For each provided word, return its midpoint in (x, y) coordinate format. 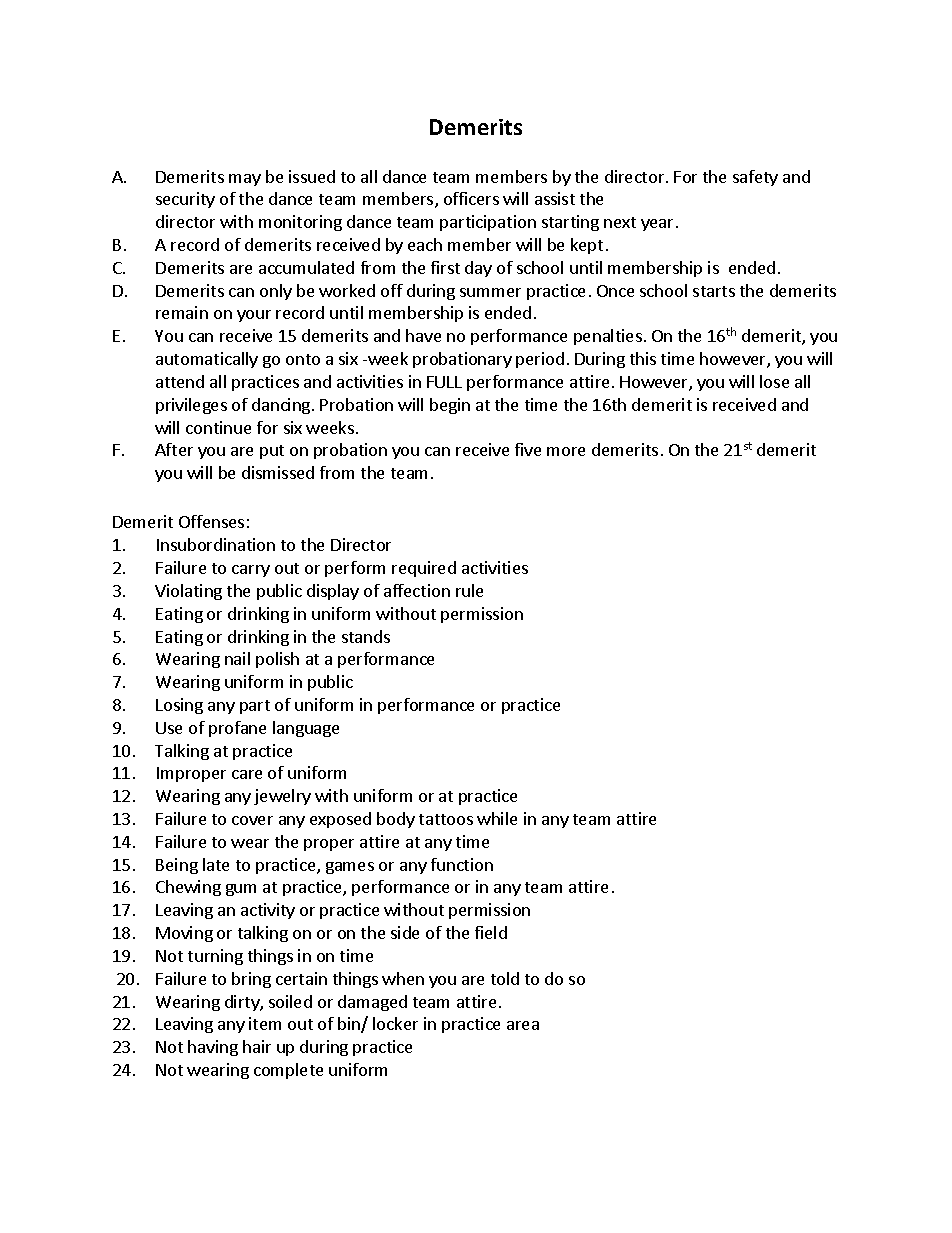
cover (252, 820)
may (245, 180)
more (566, 451)
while (497, 818)
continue (218, 427)
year (657, 225)
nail (237, 658)
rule (469, 590)
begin (450, 406)
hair (257, 1046)
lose (774, 381)
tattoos (446, 819)
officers (471, 198)
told (505, 978)
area (523, 1025)
